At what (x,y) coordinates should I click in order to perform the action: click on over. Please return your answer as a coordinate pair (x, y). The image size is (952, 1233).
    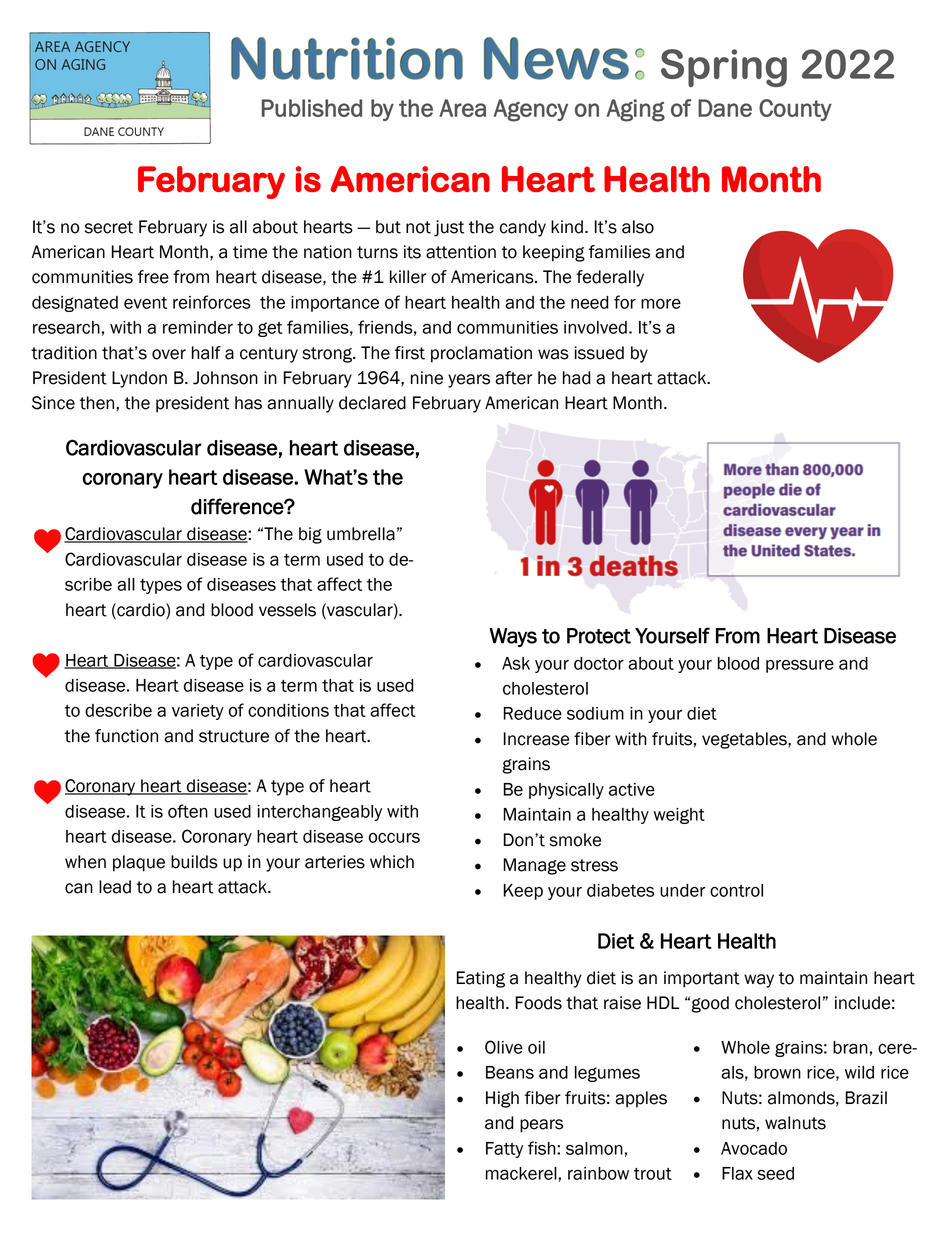
    Looking at the image, I should click on (169, 354).
